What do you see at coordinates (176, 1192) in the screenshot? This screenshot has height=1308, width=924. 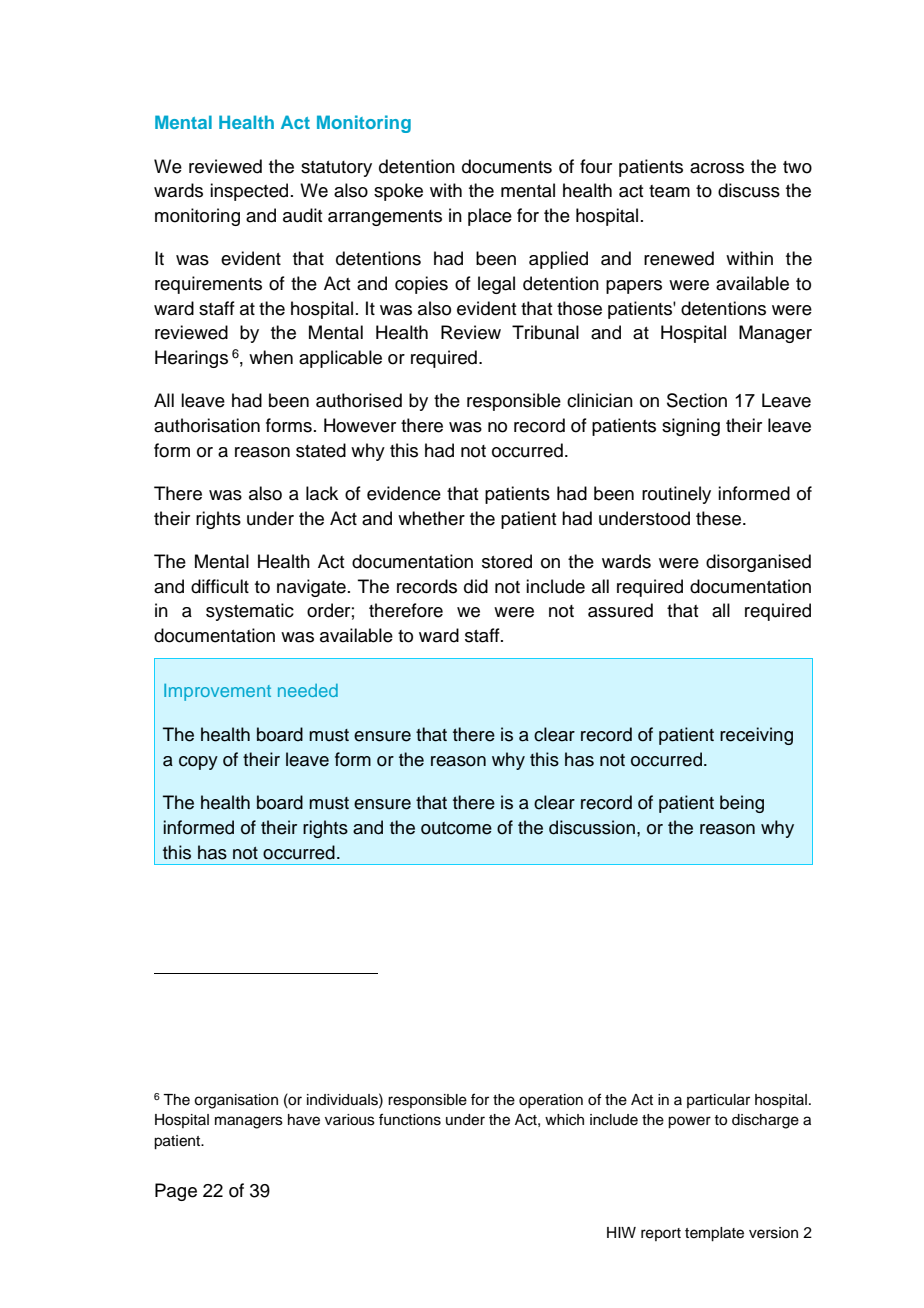 I see `Page` at bounding box center [176, 1192].
